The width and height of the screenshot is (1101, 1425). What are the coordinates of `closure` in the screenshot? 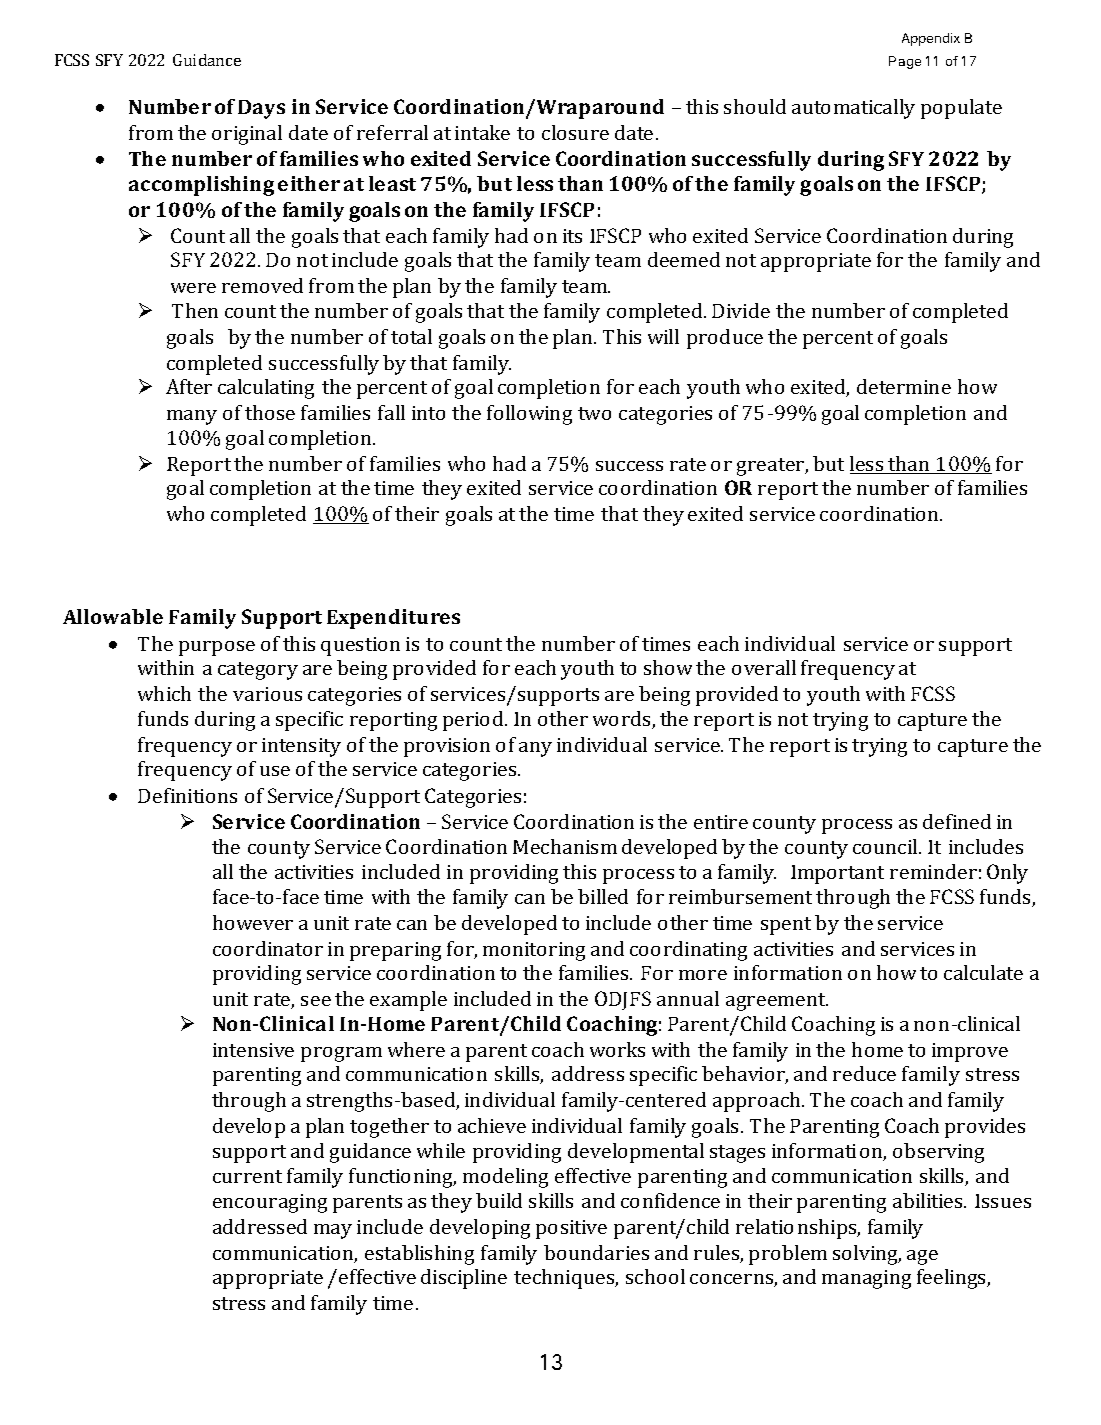 It's located at (575, 132).
